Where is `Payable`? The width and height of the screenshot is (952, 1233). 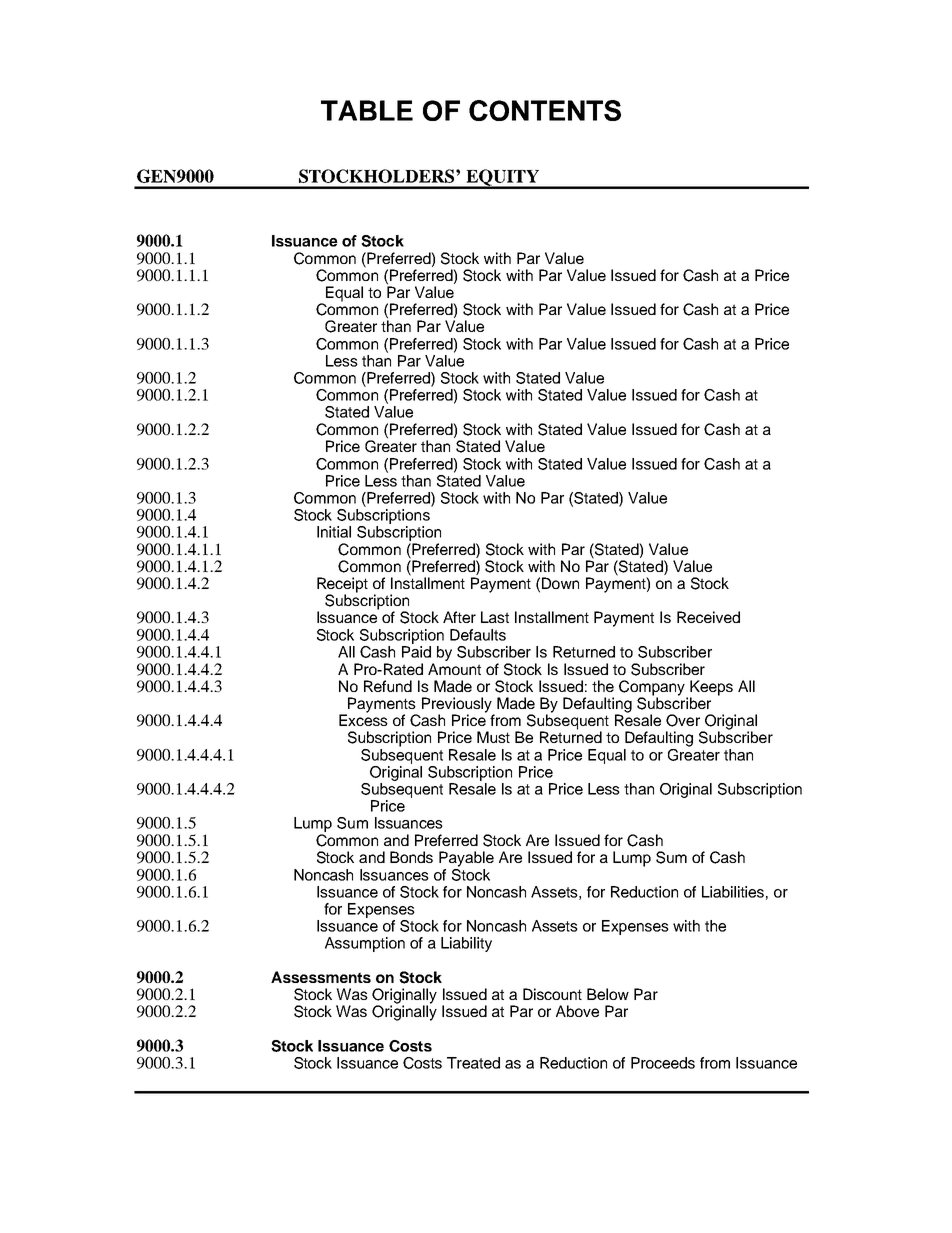
Payable is located at coordinates (466, 859).
